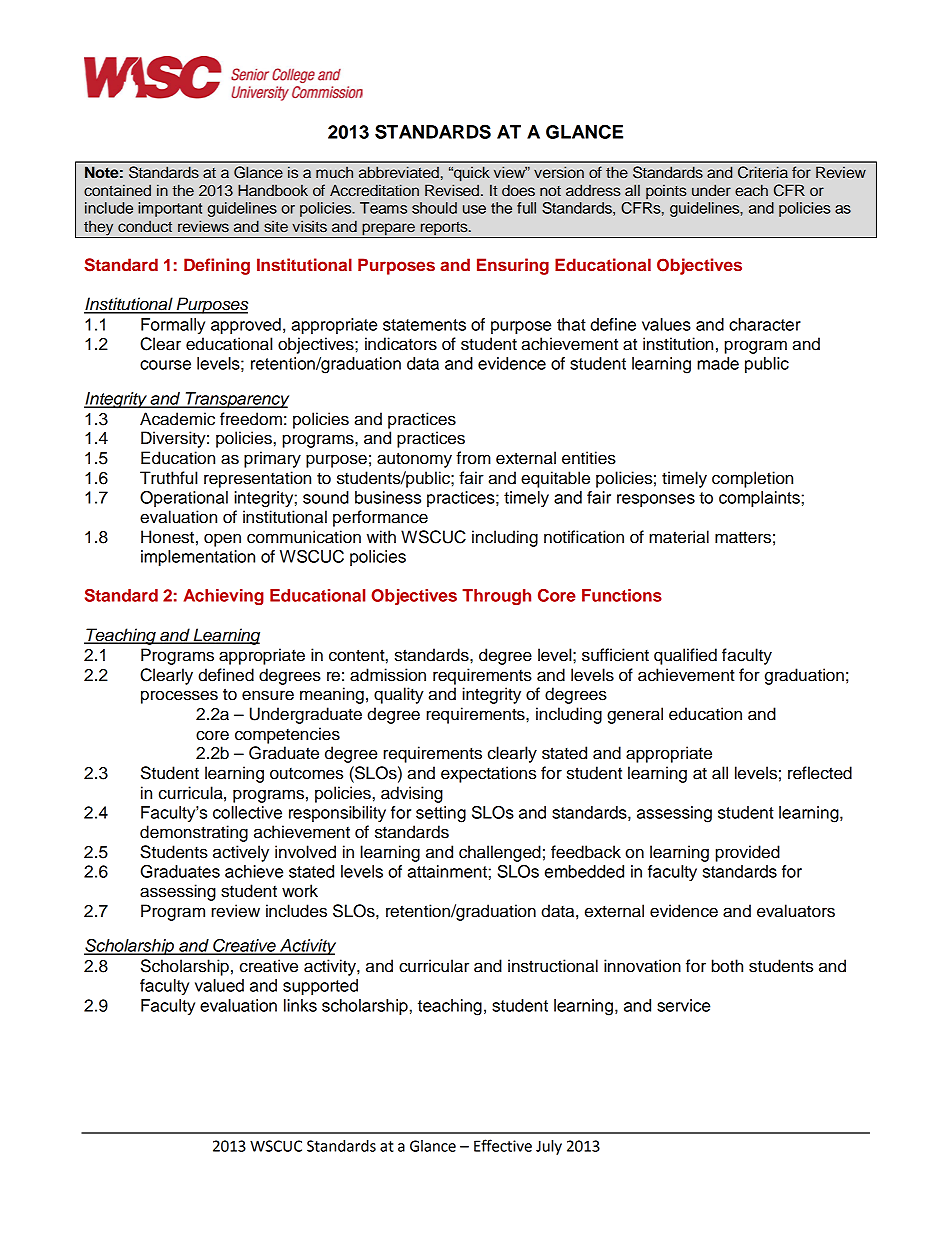  What do you see at coordinates (241, 853) in the screenshot?
I see `actively` at bounding box center [241, 853].
